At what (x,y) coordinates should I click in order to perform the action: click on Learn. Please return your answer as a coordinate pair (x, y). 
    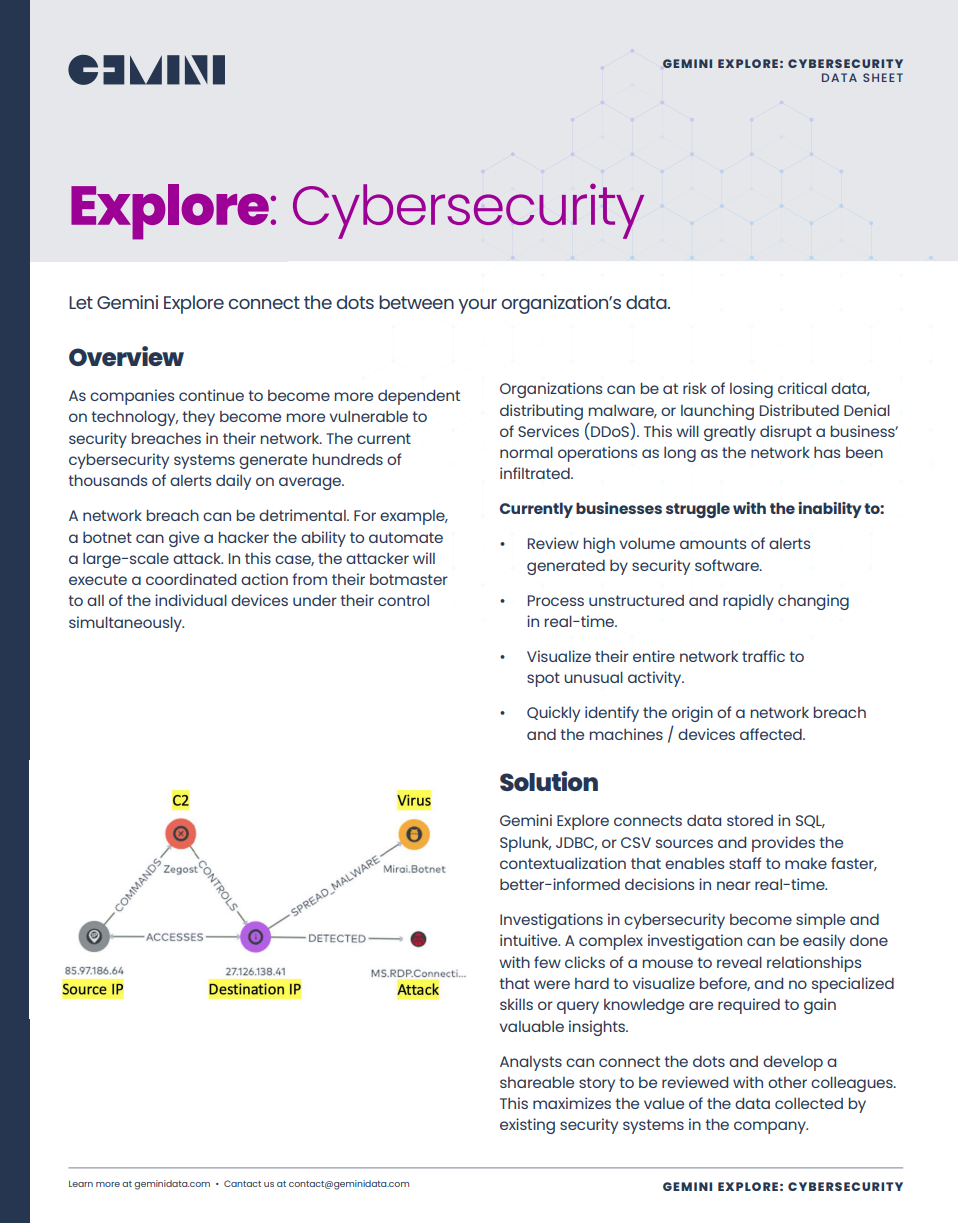
    Looking at the image, I should click on (81, 1183).
